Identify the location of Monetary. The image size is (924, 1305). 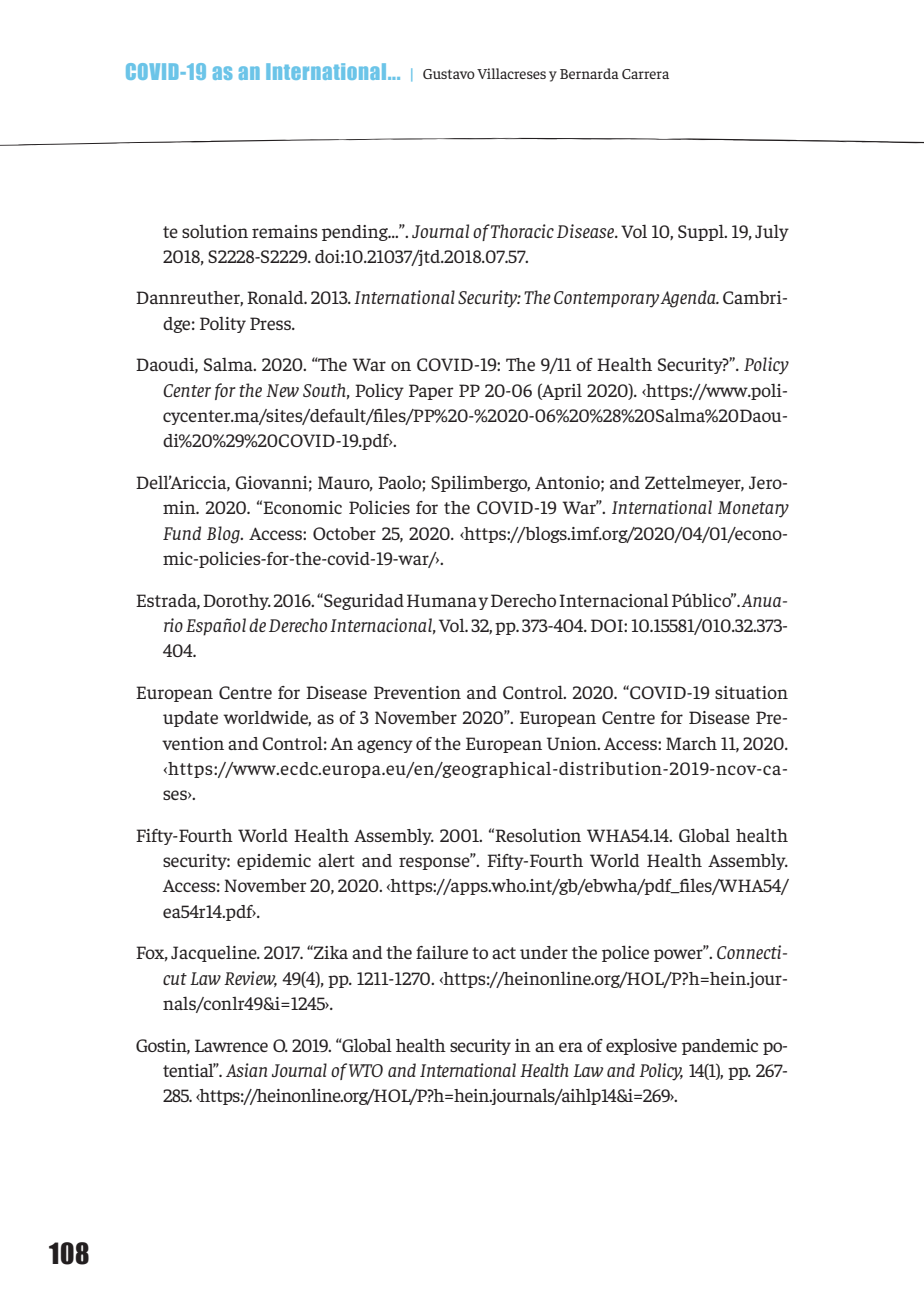
(753, 509).
